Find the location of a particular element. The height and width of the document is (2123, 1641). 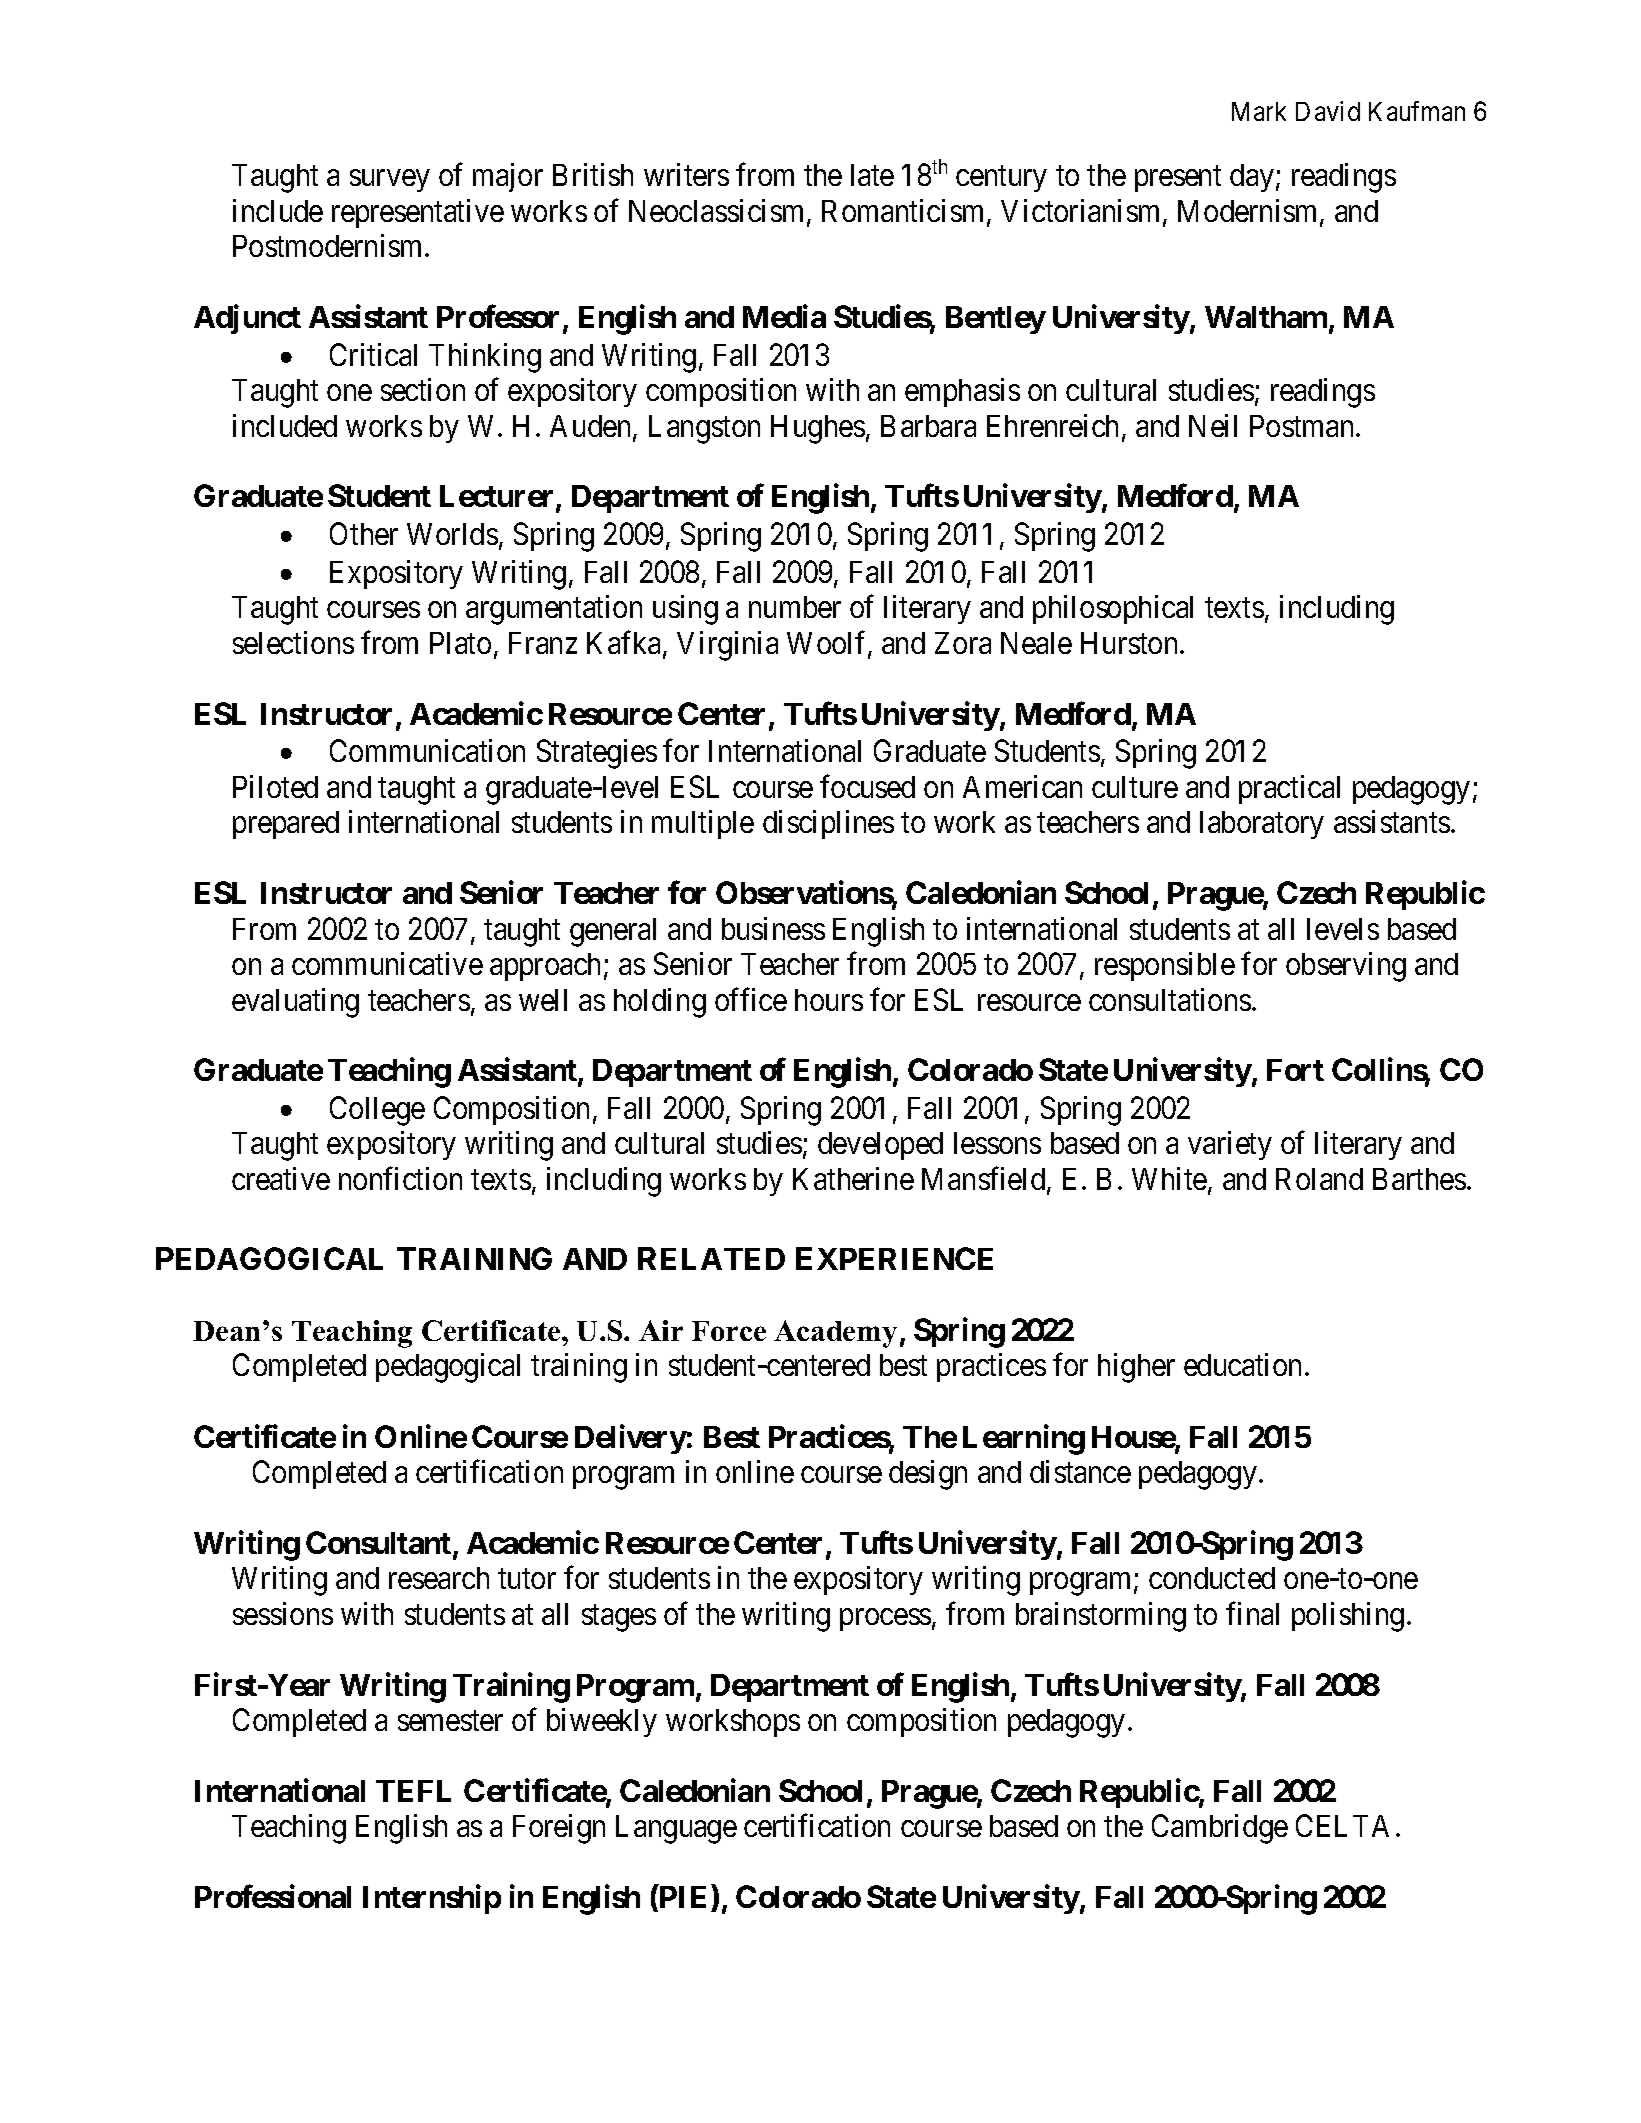

Language is located at coordinates (676, 1829).
